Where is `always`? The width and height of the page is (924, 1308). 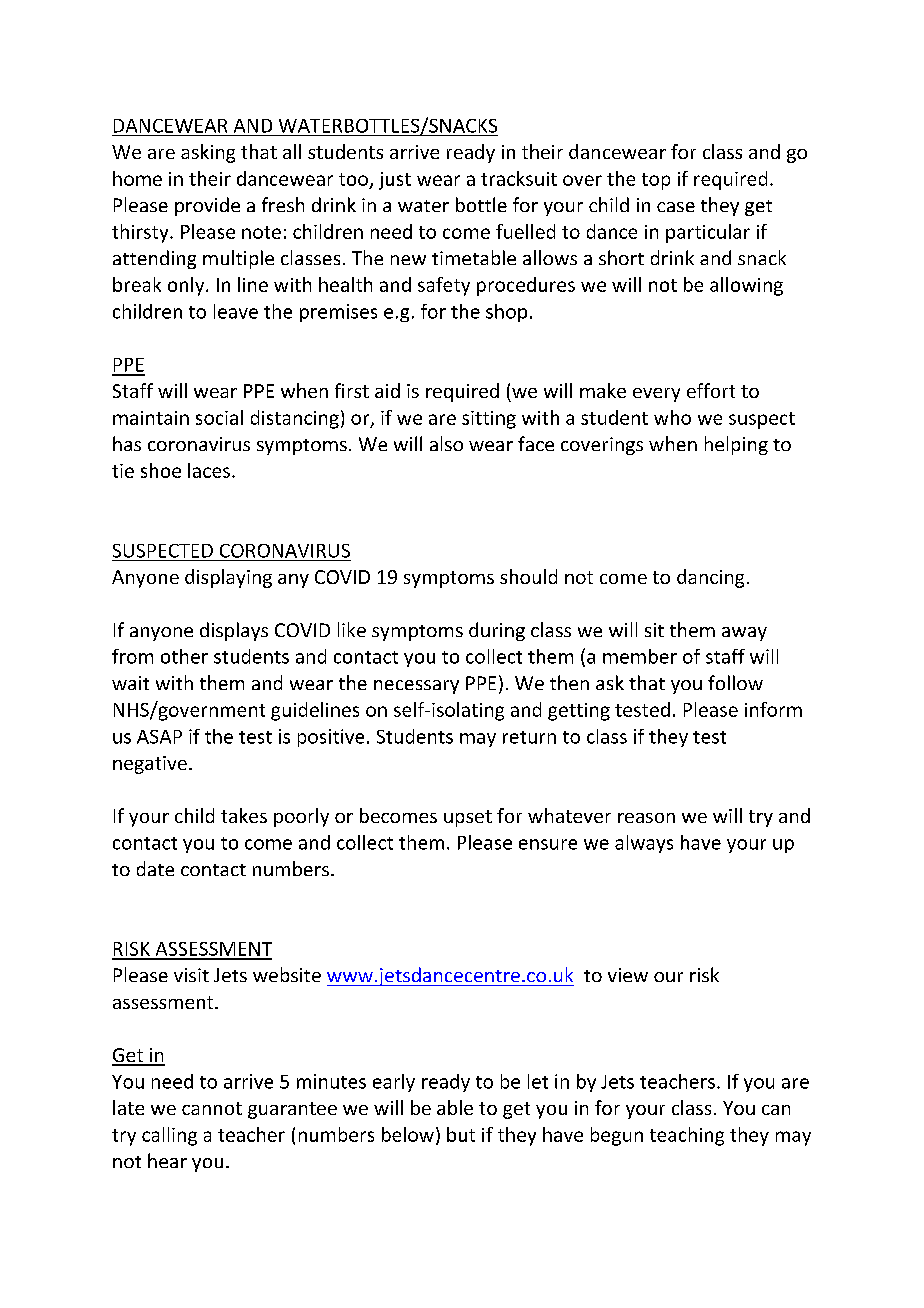 always is located at coordinates (644, 844).
